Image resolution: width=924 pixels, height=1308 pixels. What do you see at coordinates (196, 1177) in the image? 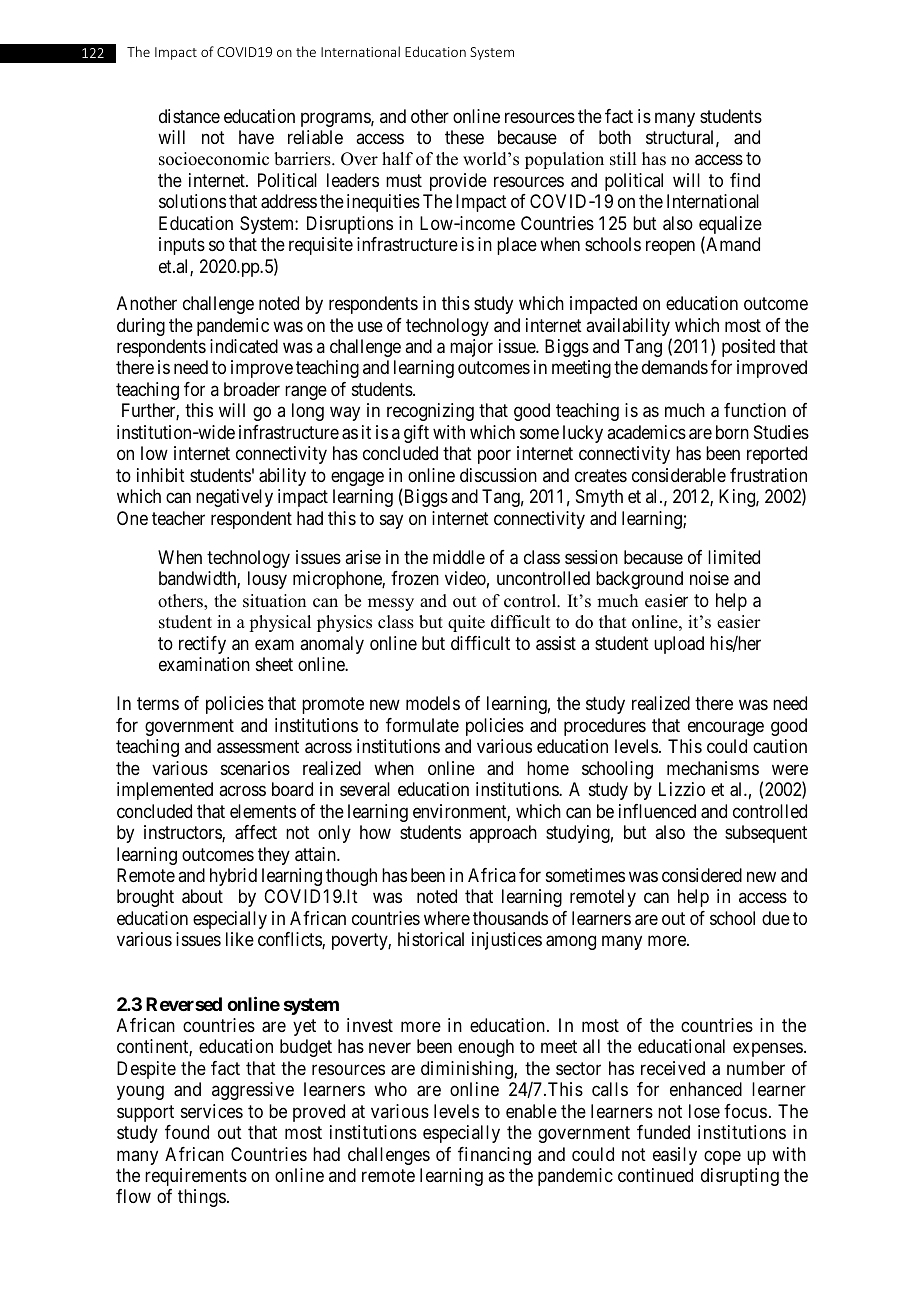
I see `requirements` at bounding box center [196, 1177].
